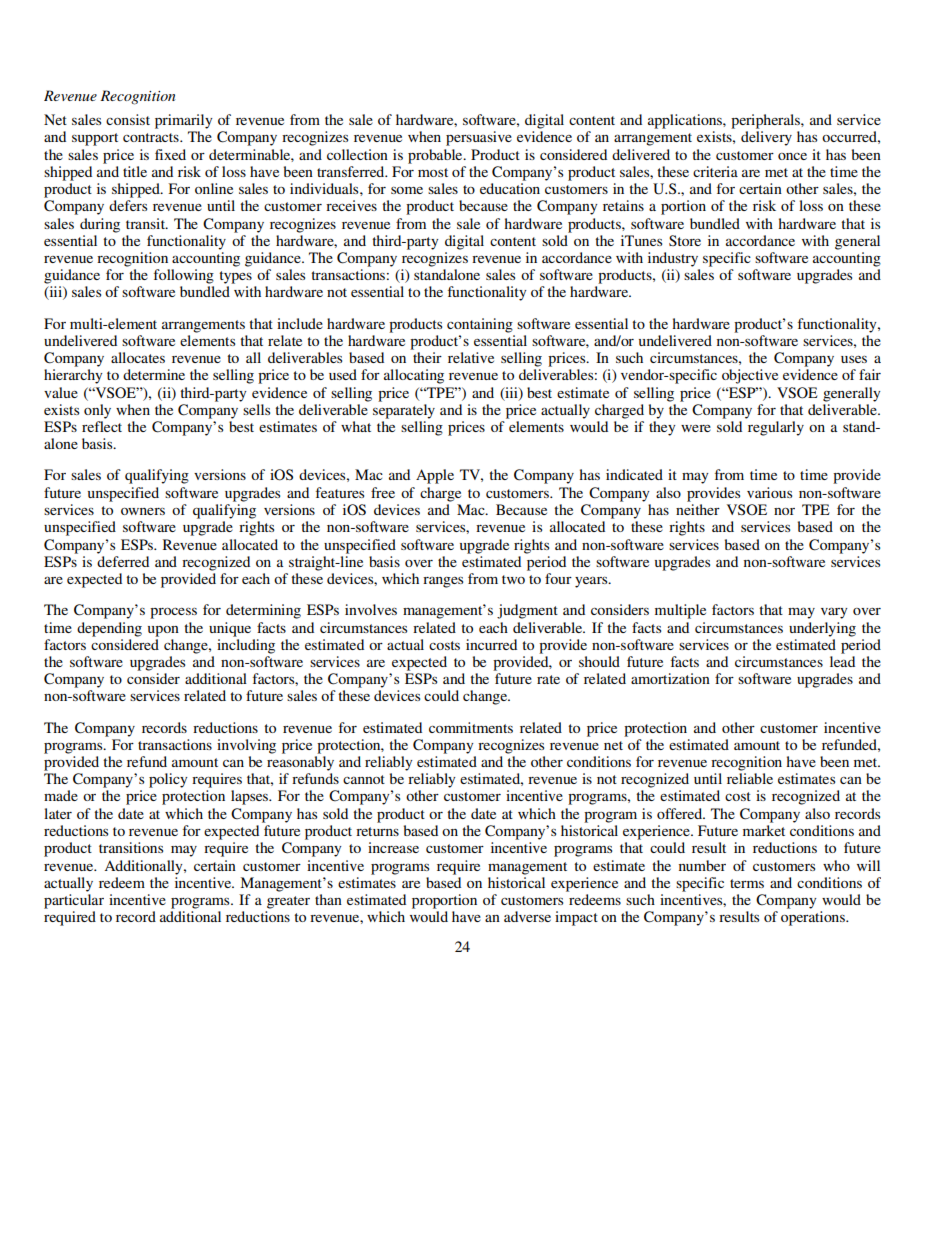  What do you see at coordinates (152, 137) in the screenshot?
I see `contracts` at bounding box center [152, 137].
